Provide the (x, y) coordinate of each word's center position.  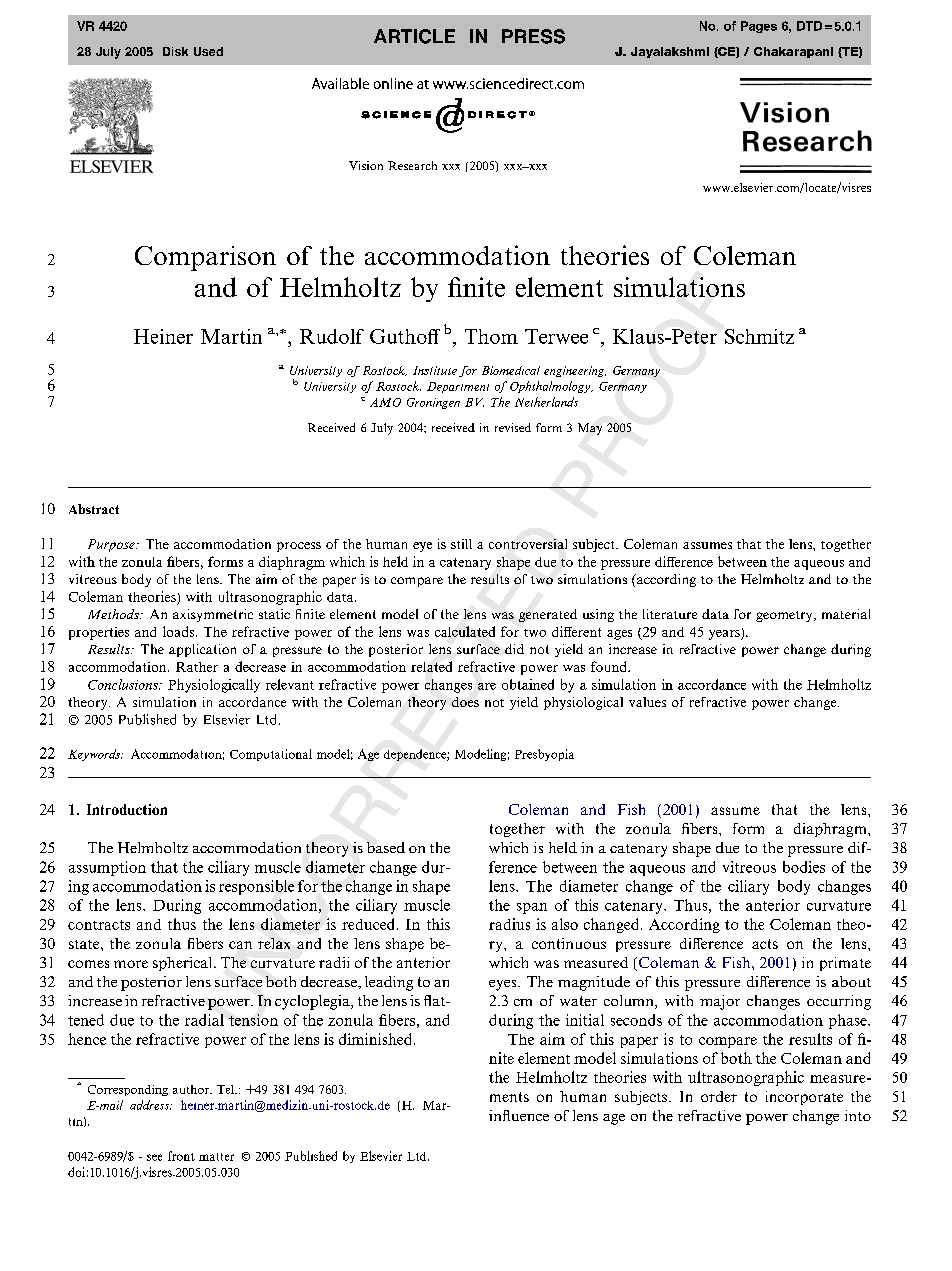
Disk (175, 51)
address (151, 1105)
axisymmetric (213, 615)
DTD (809, 26)
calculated (465, 631)
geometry (785, 616)
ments (509, 1097)
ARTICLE (414, 36)
